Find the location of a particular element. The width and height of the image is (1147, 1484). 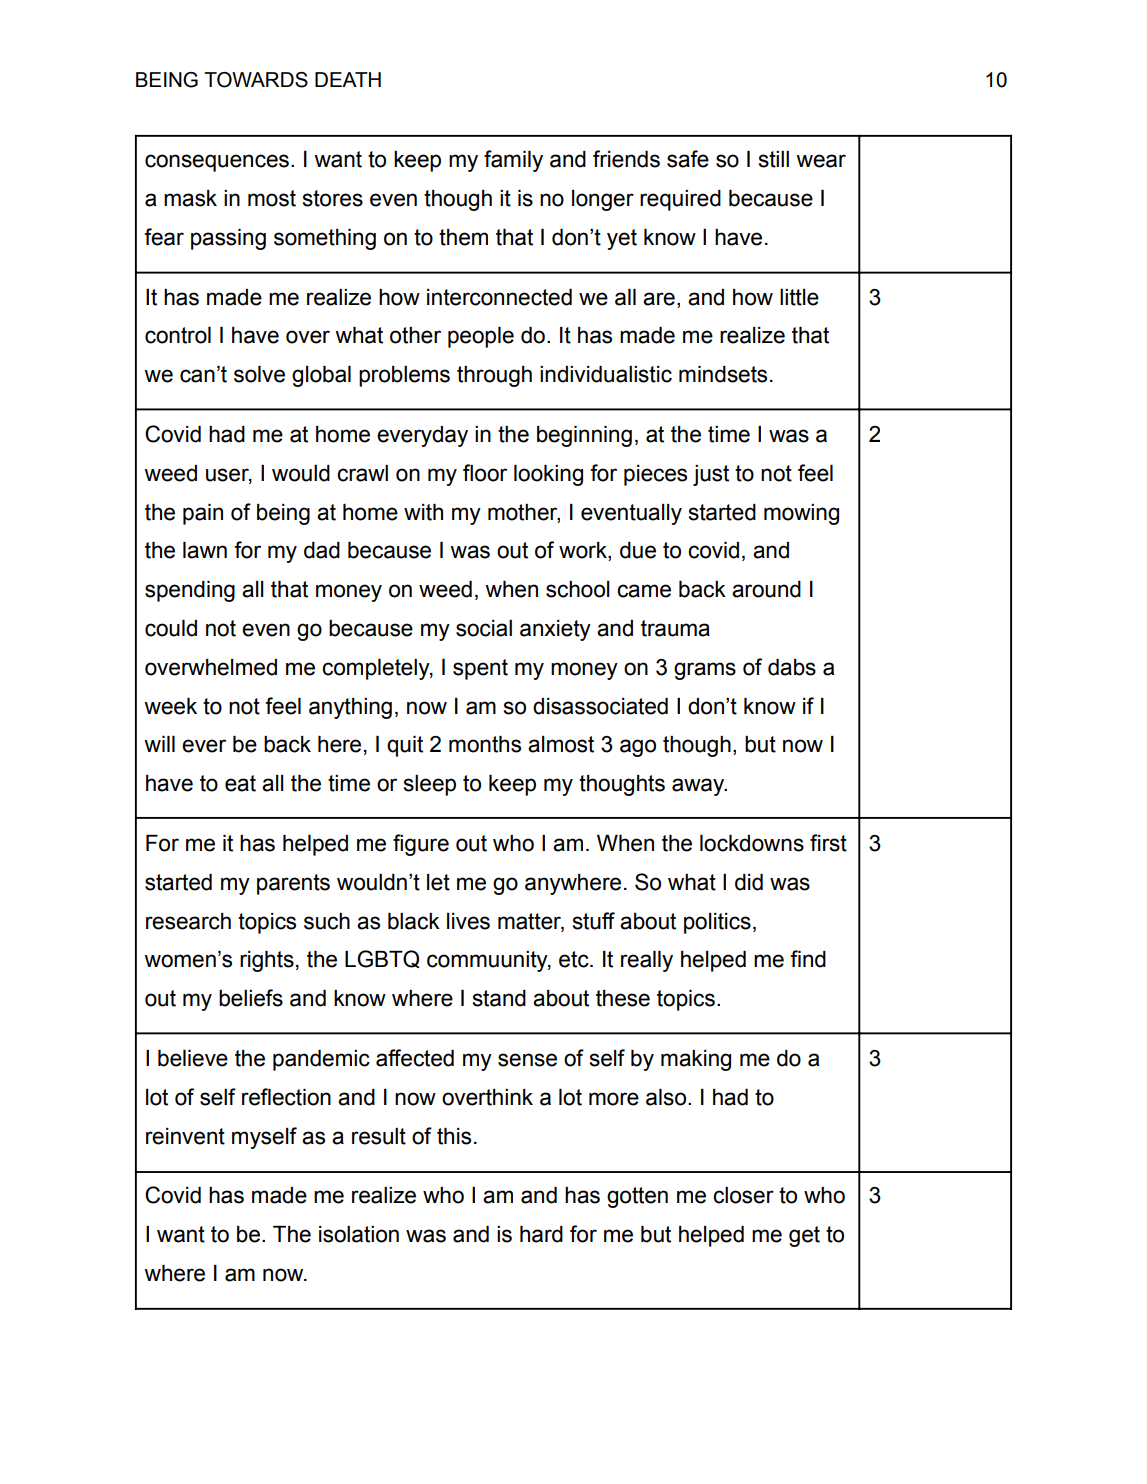

floor is located at coordinates (485, 473).
